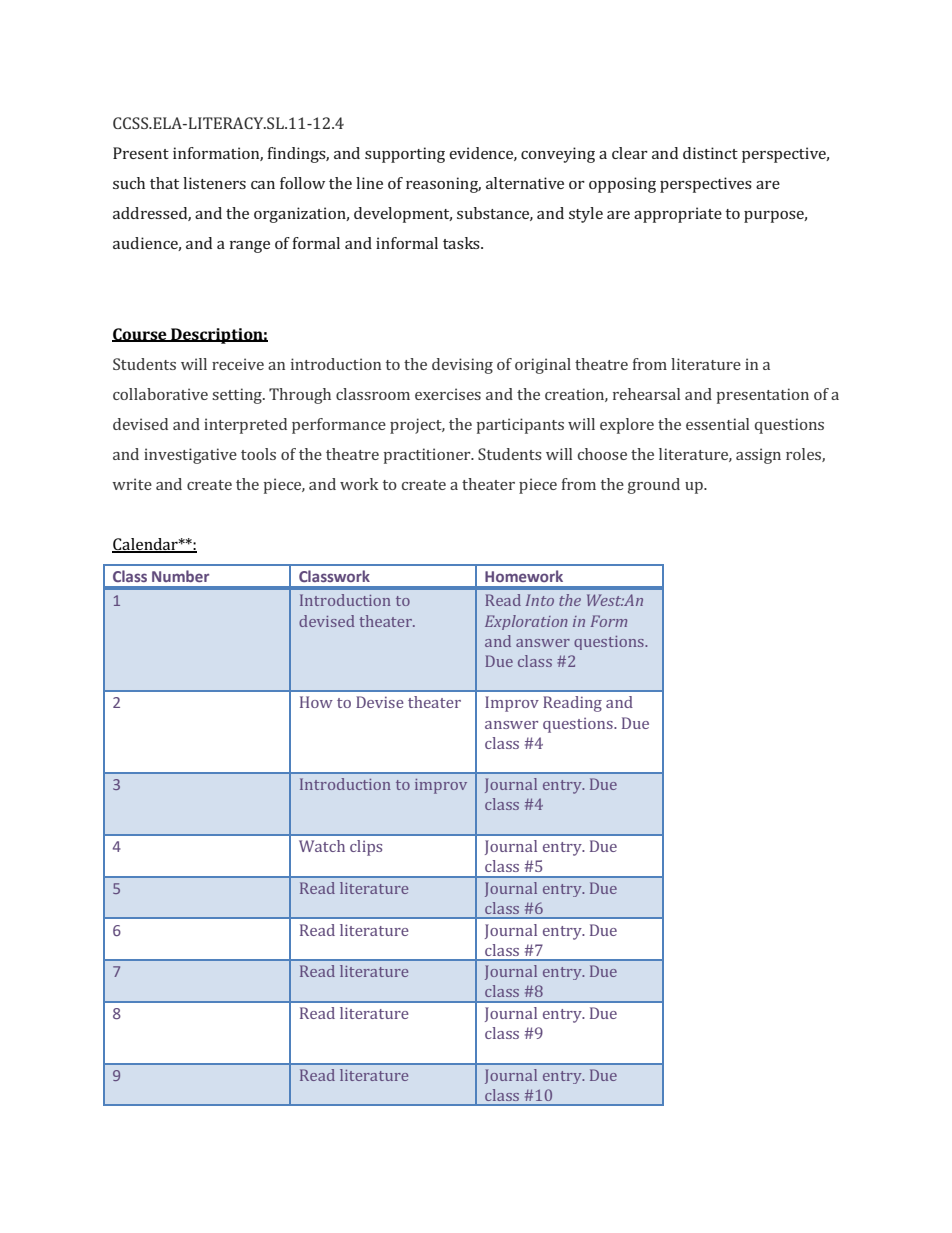 The height and width of the image is (1233, 952). What do you see at coordinates (214, 183) in the image?
I see `listeners` at bounding box center [214, 183].
